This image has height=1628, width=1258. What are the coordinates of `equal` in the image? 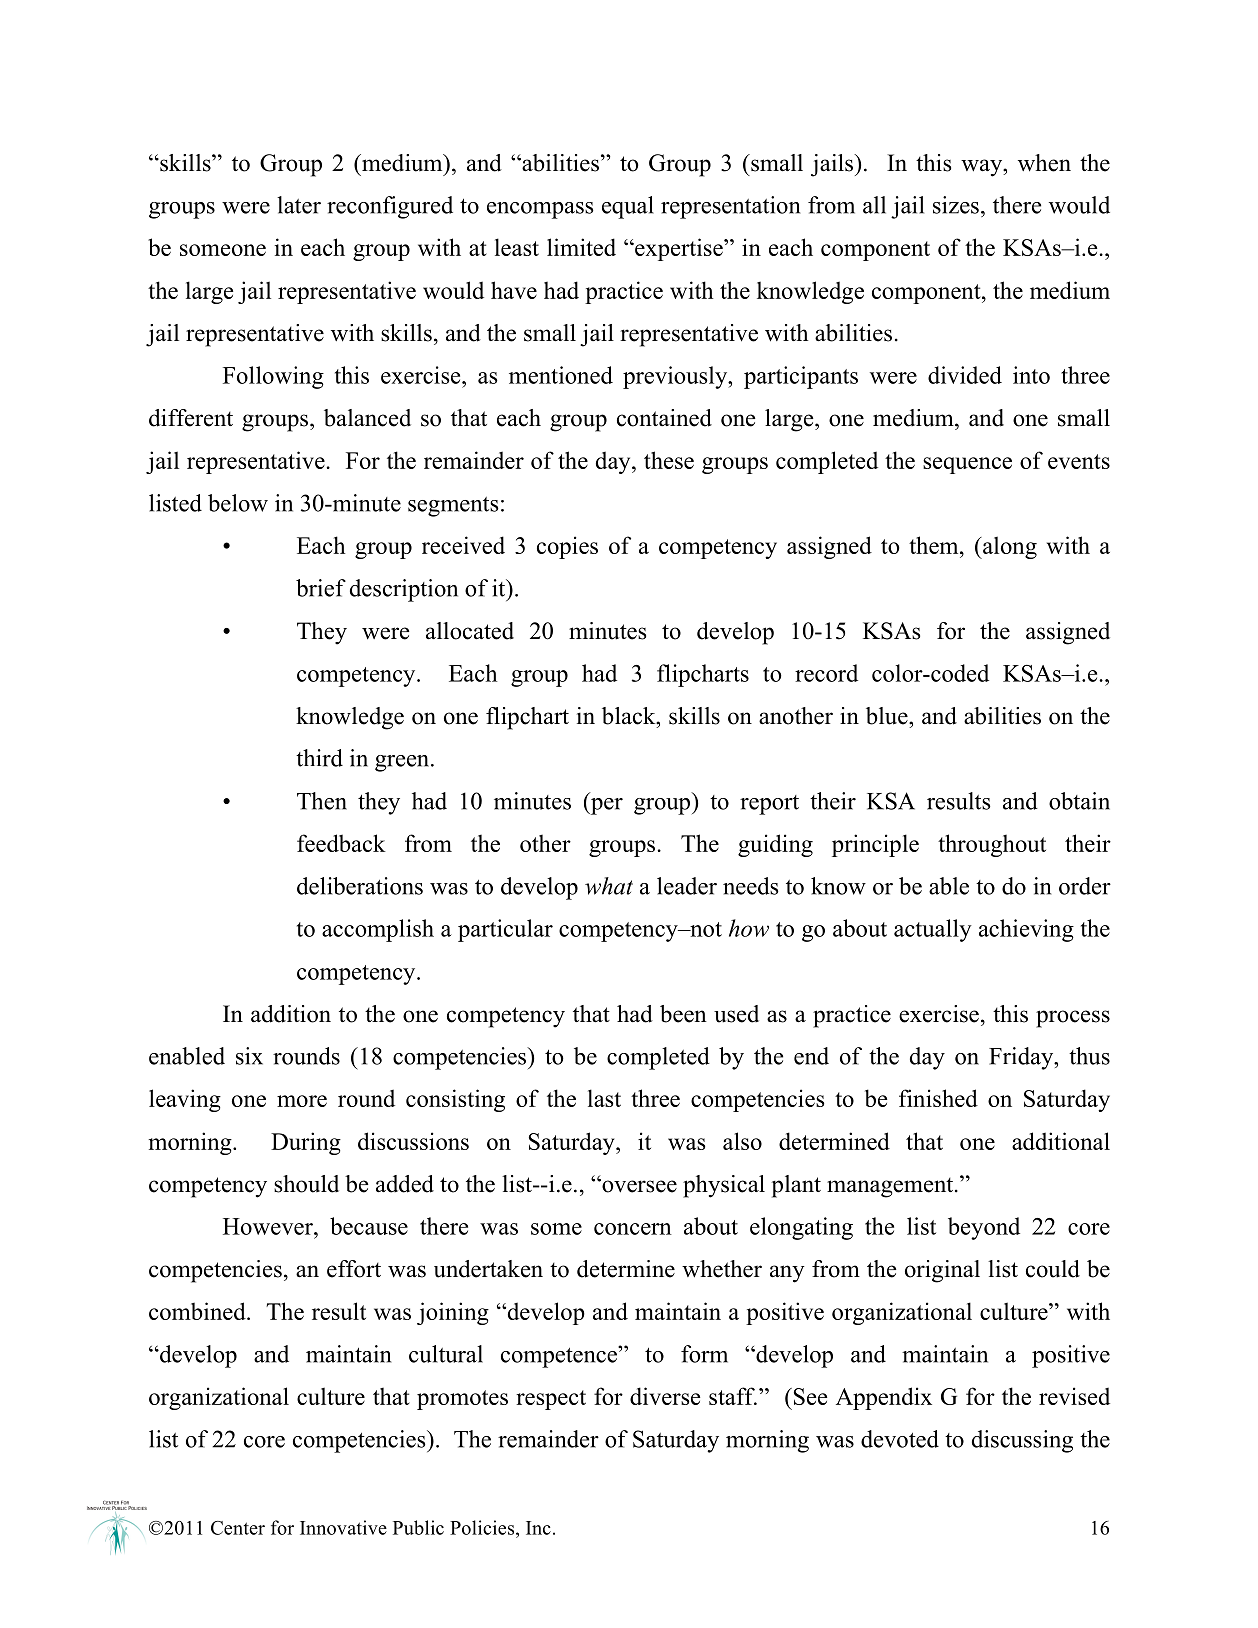 It's located at (628, 207).
